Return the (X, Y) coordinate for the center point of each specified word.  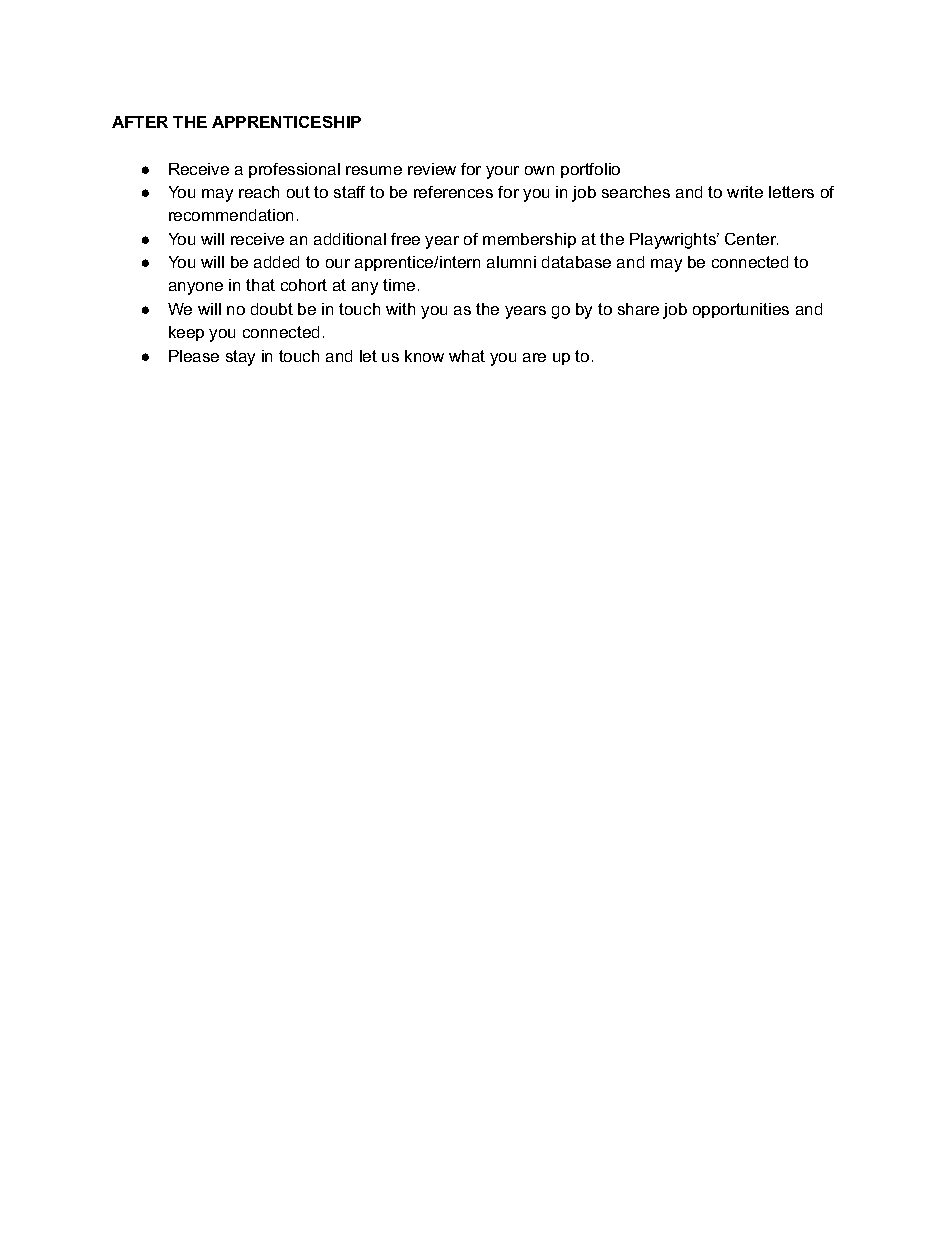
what (467, 356)
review (432, 169)
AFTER (140, 122)
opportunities (741, 310)
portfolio (590, 170)
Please (194, 356)
